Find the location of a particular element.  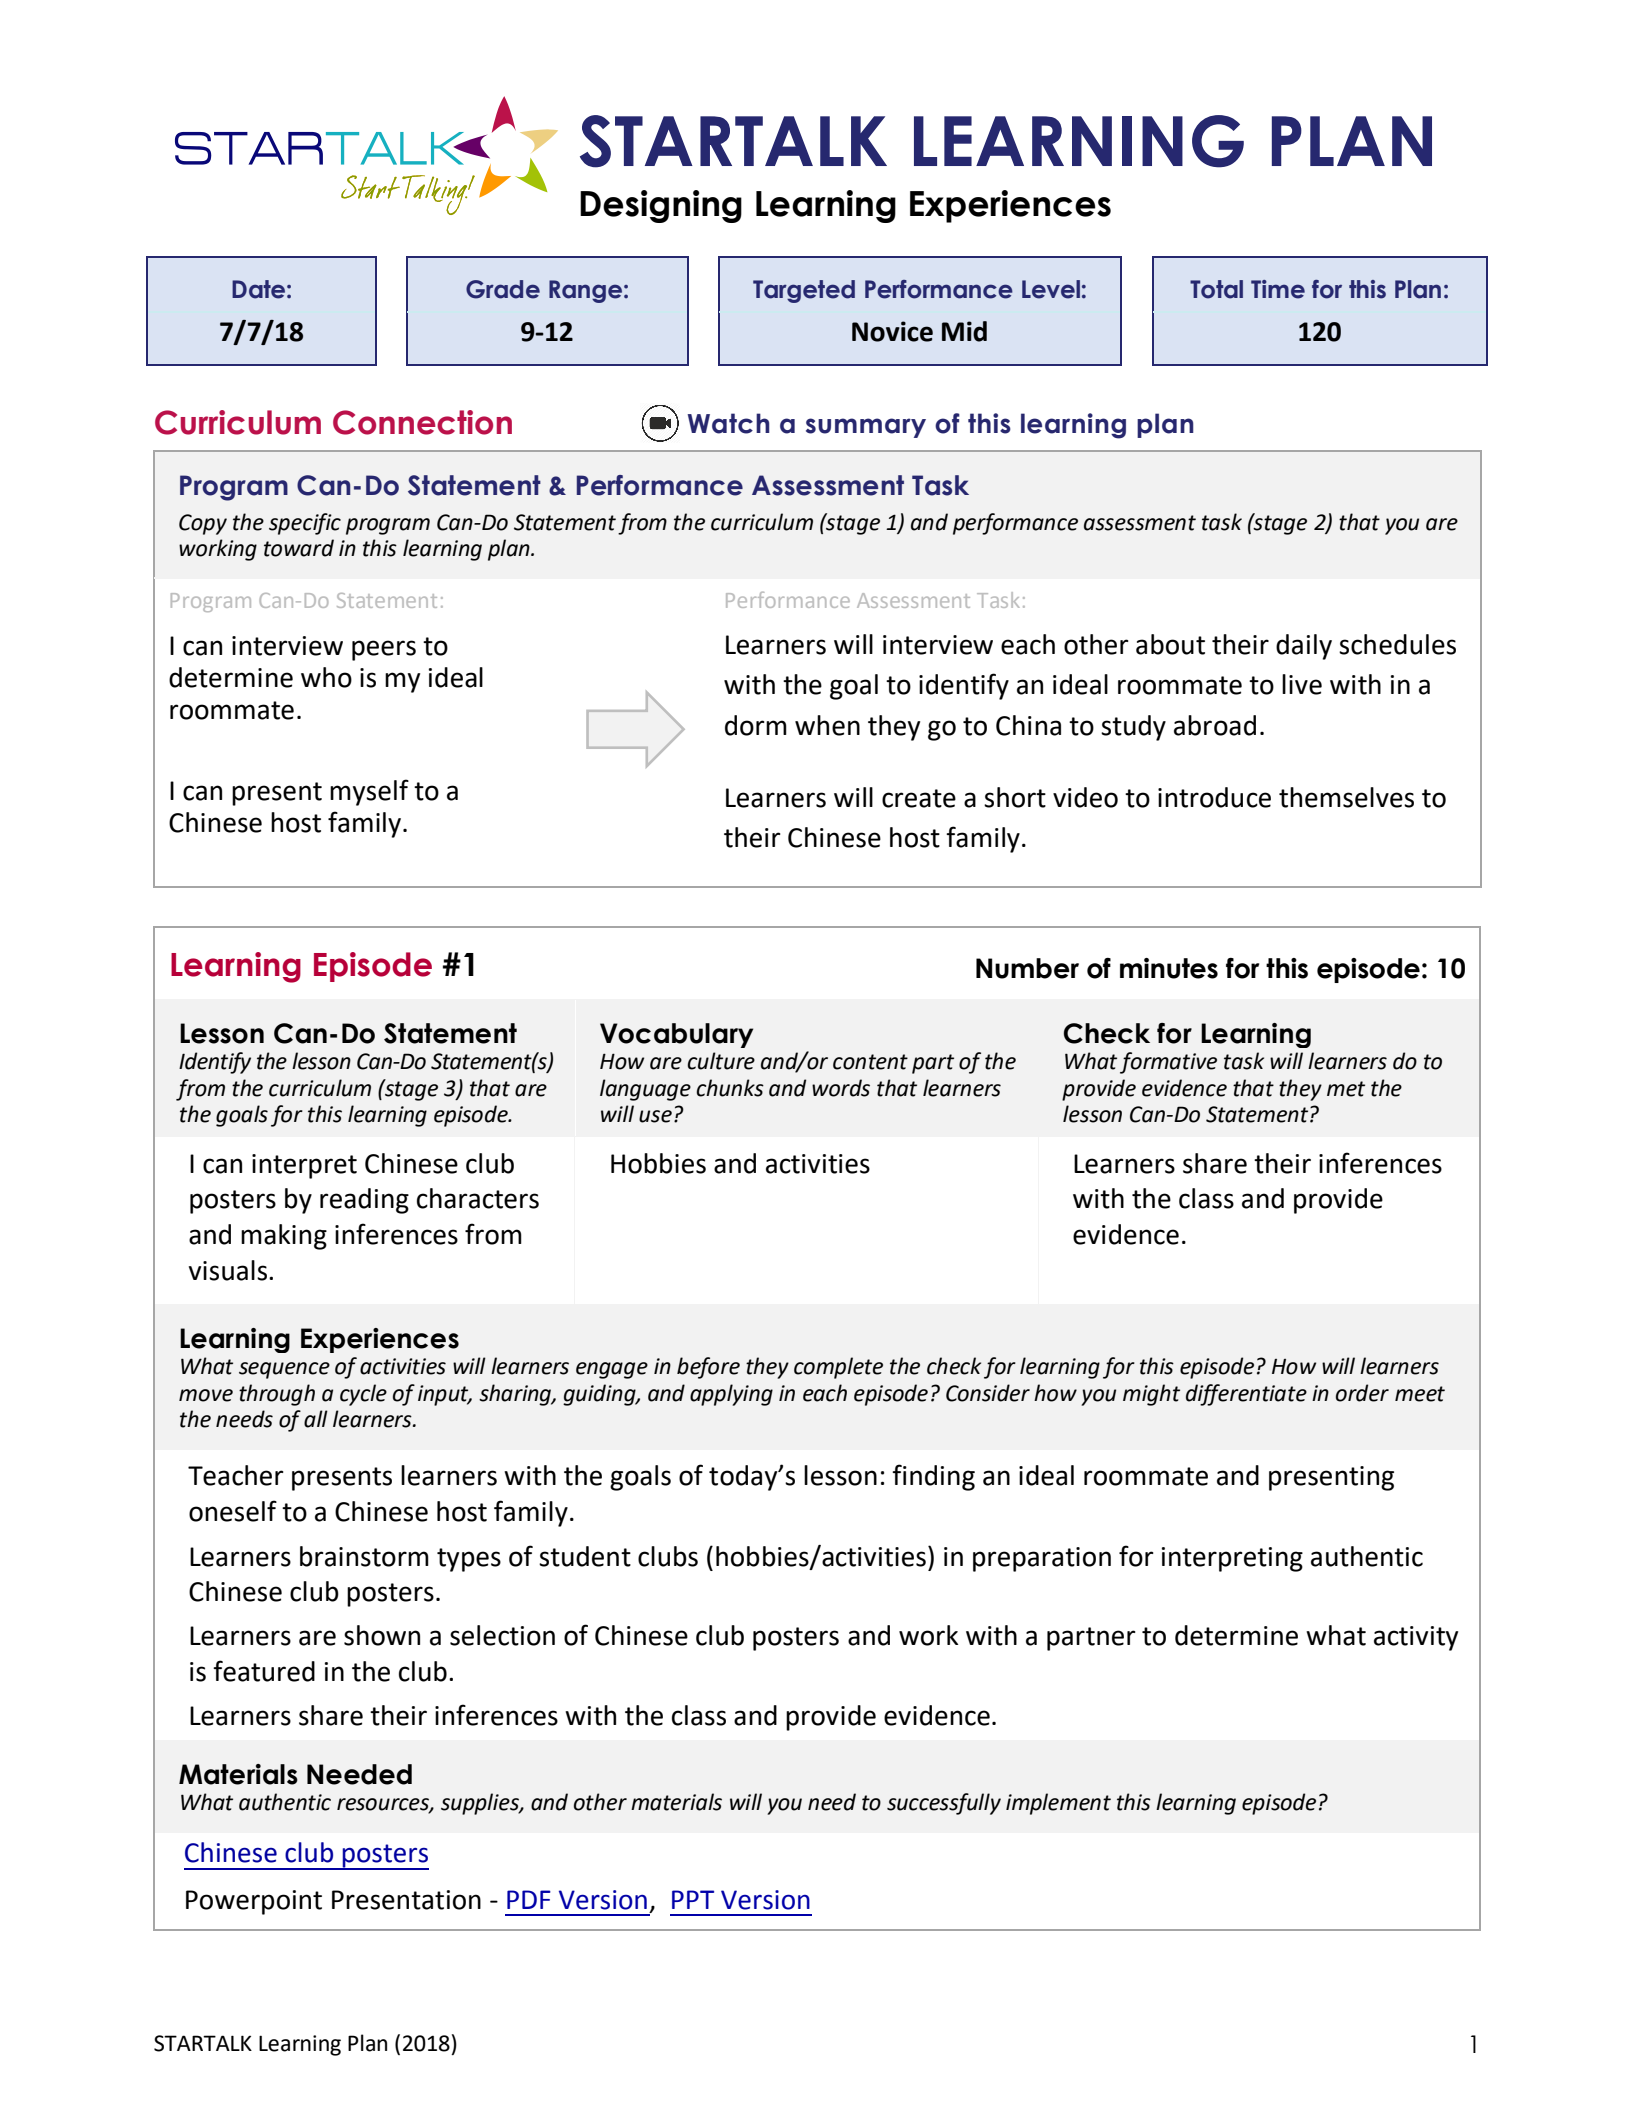

PPT is located at coordinates (693, 1899).
